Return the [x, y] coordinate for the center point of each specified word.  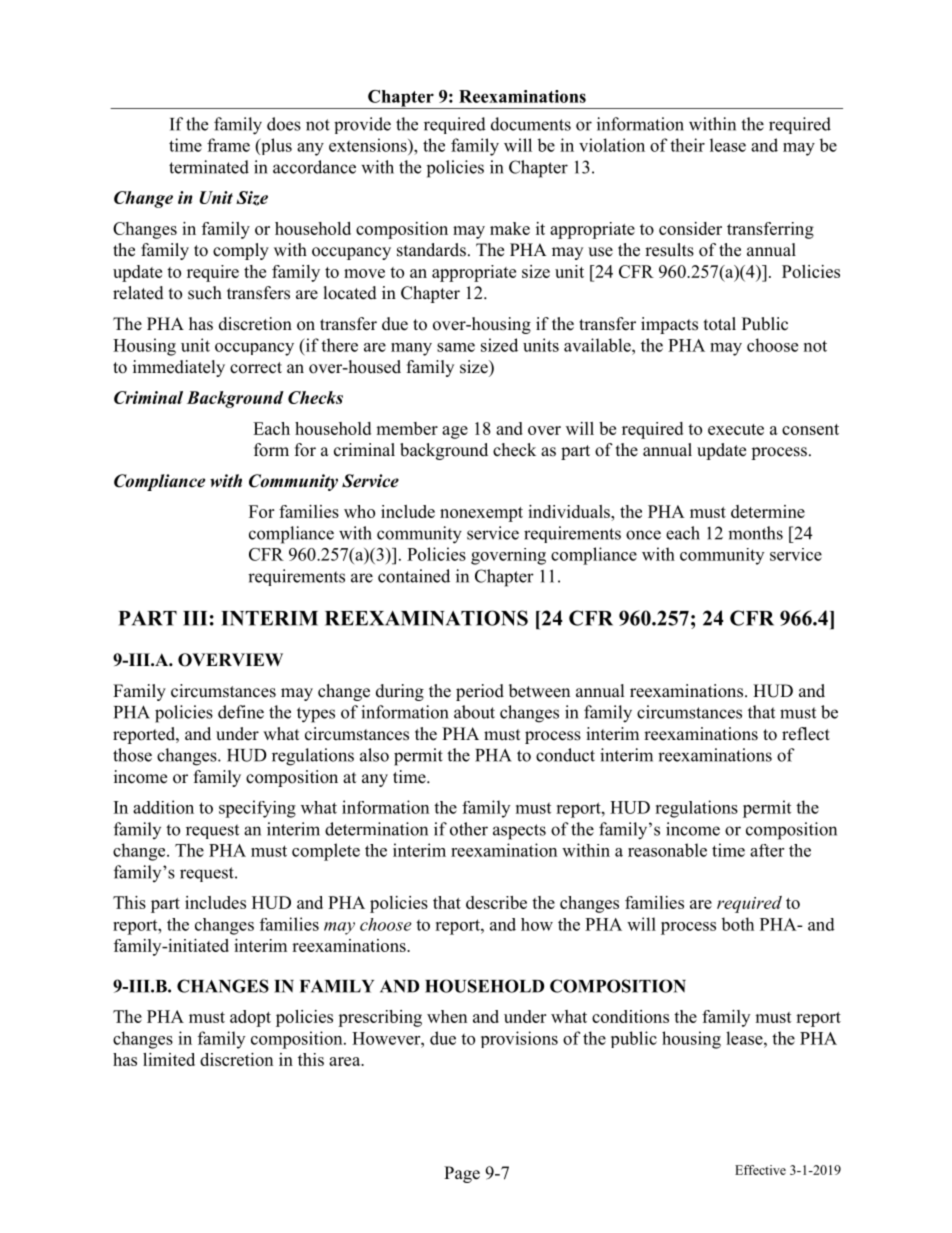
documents [531, 124]
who [359, 511]
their [687, 145]
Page [462, 1174]
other [469, 829]
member [407, 428]
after [767, 850]
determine [768, 511]
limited [169, 1059]
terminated [209, 167]
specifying [257, 809]
